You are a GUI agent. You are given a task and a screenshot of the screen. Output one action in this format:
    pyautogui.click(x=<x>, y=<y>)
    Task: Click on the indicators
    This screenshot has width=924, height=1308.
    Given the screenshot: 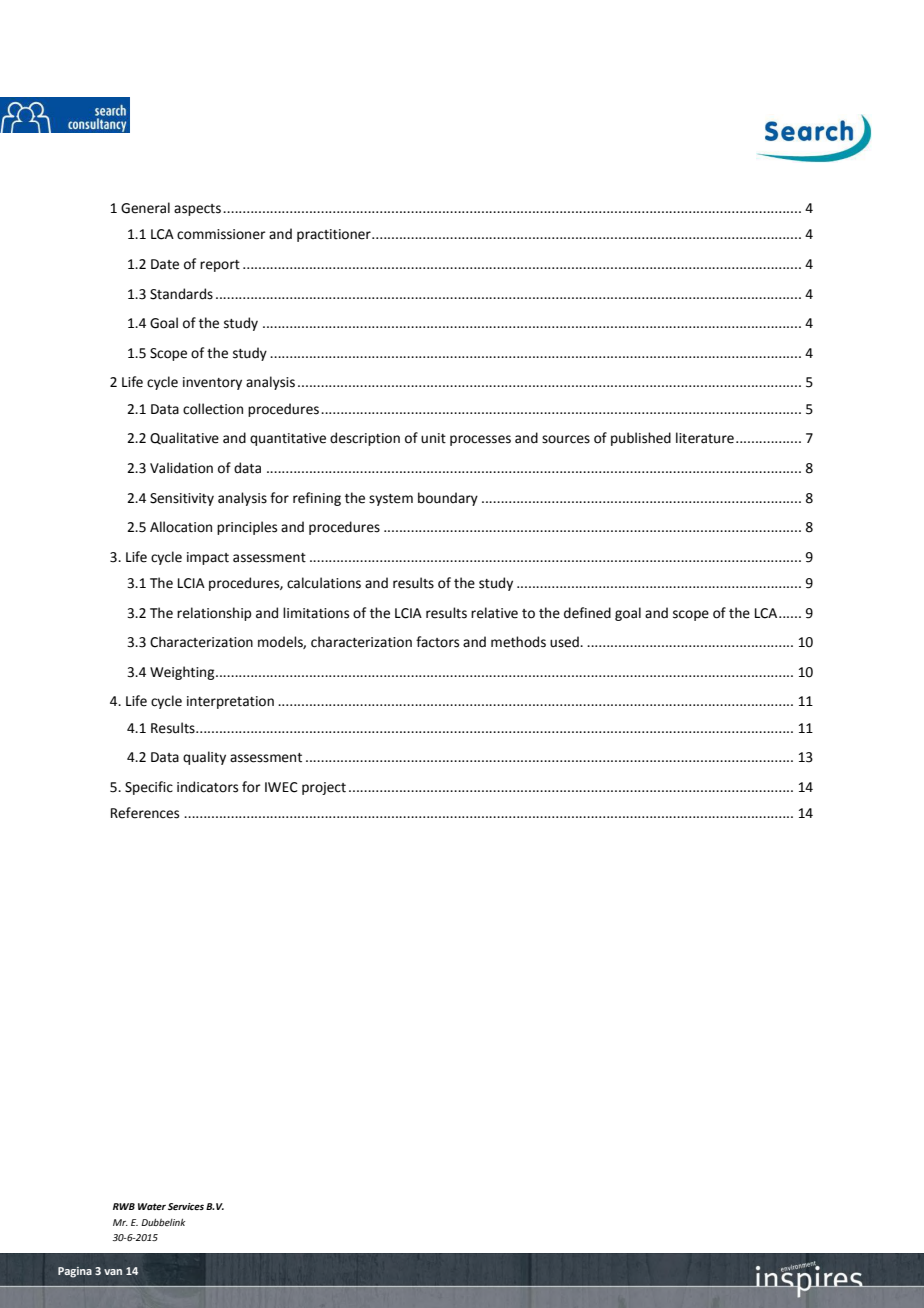 What is the action you would take?
    pyautogui.click(x=207, y=787)
